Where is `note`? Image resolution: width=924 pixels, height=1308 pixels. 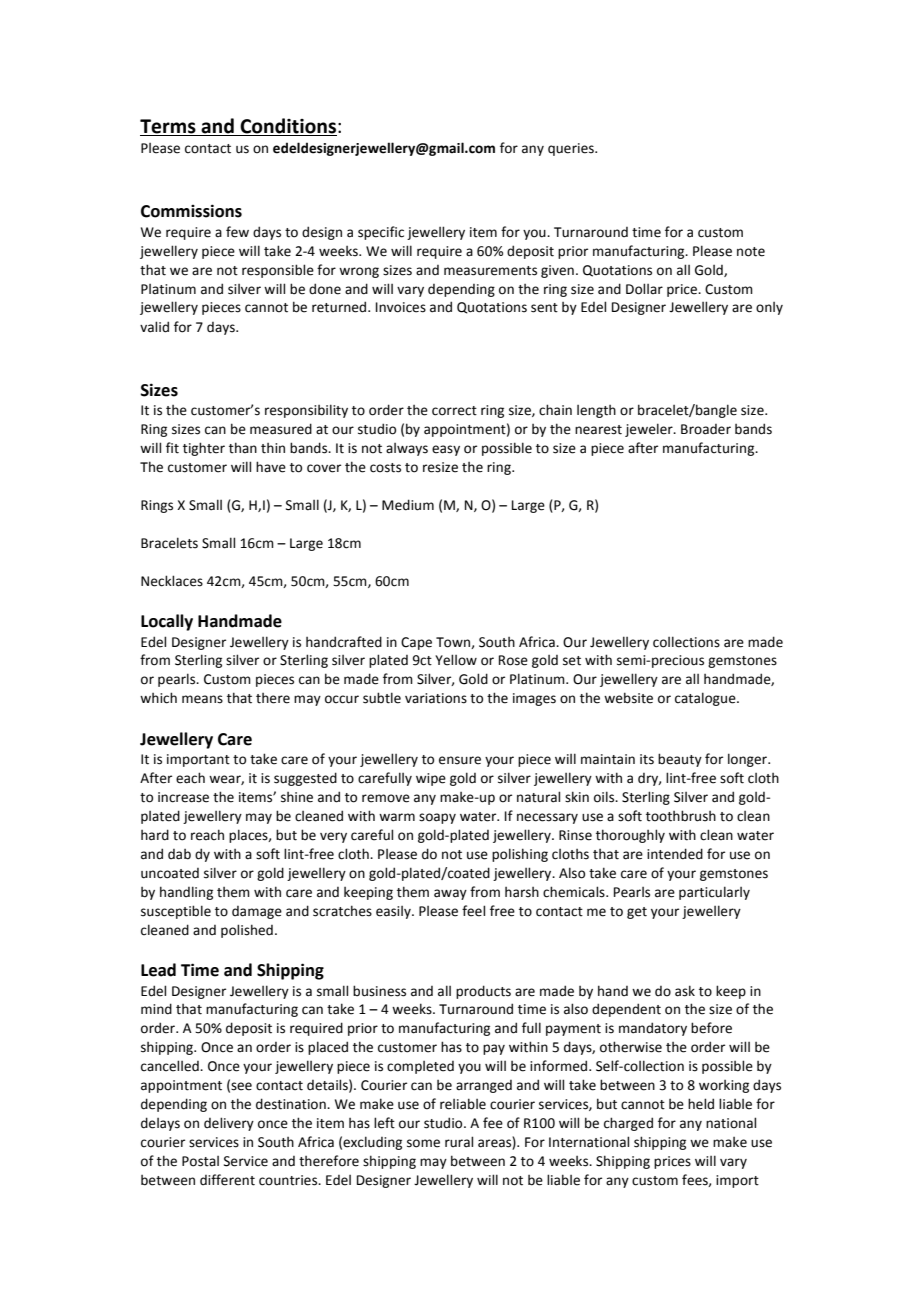
note is located at coordinates (751, 252).
